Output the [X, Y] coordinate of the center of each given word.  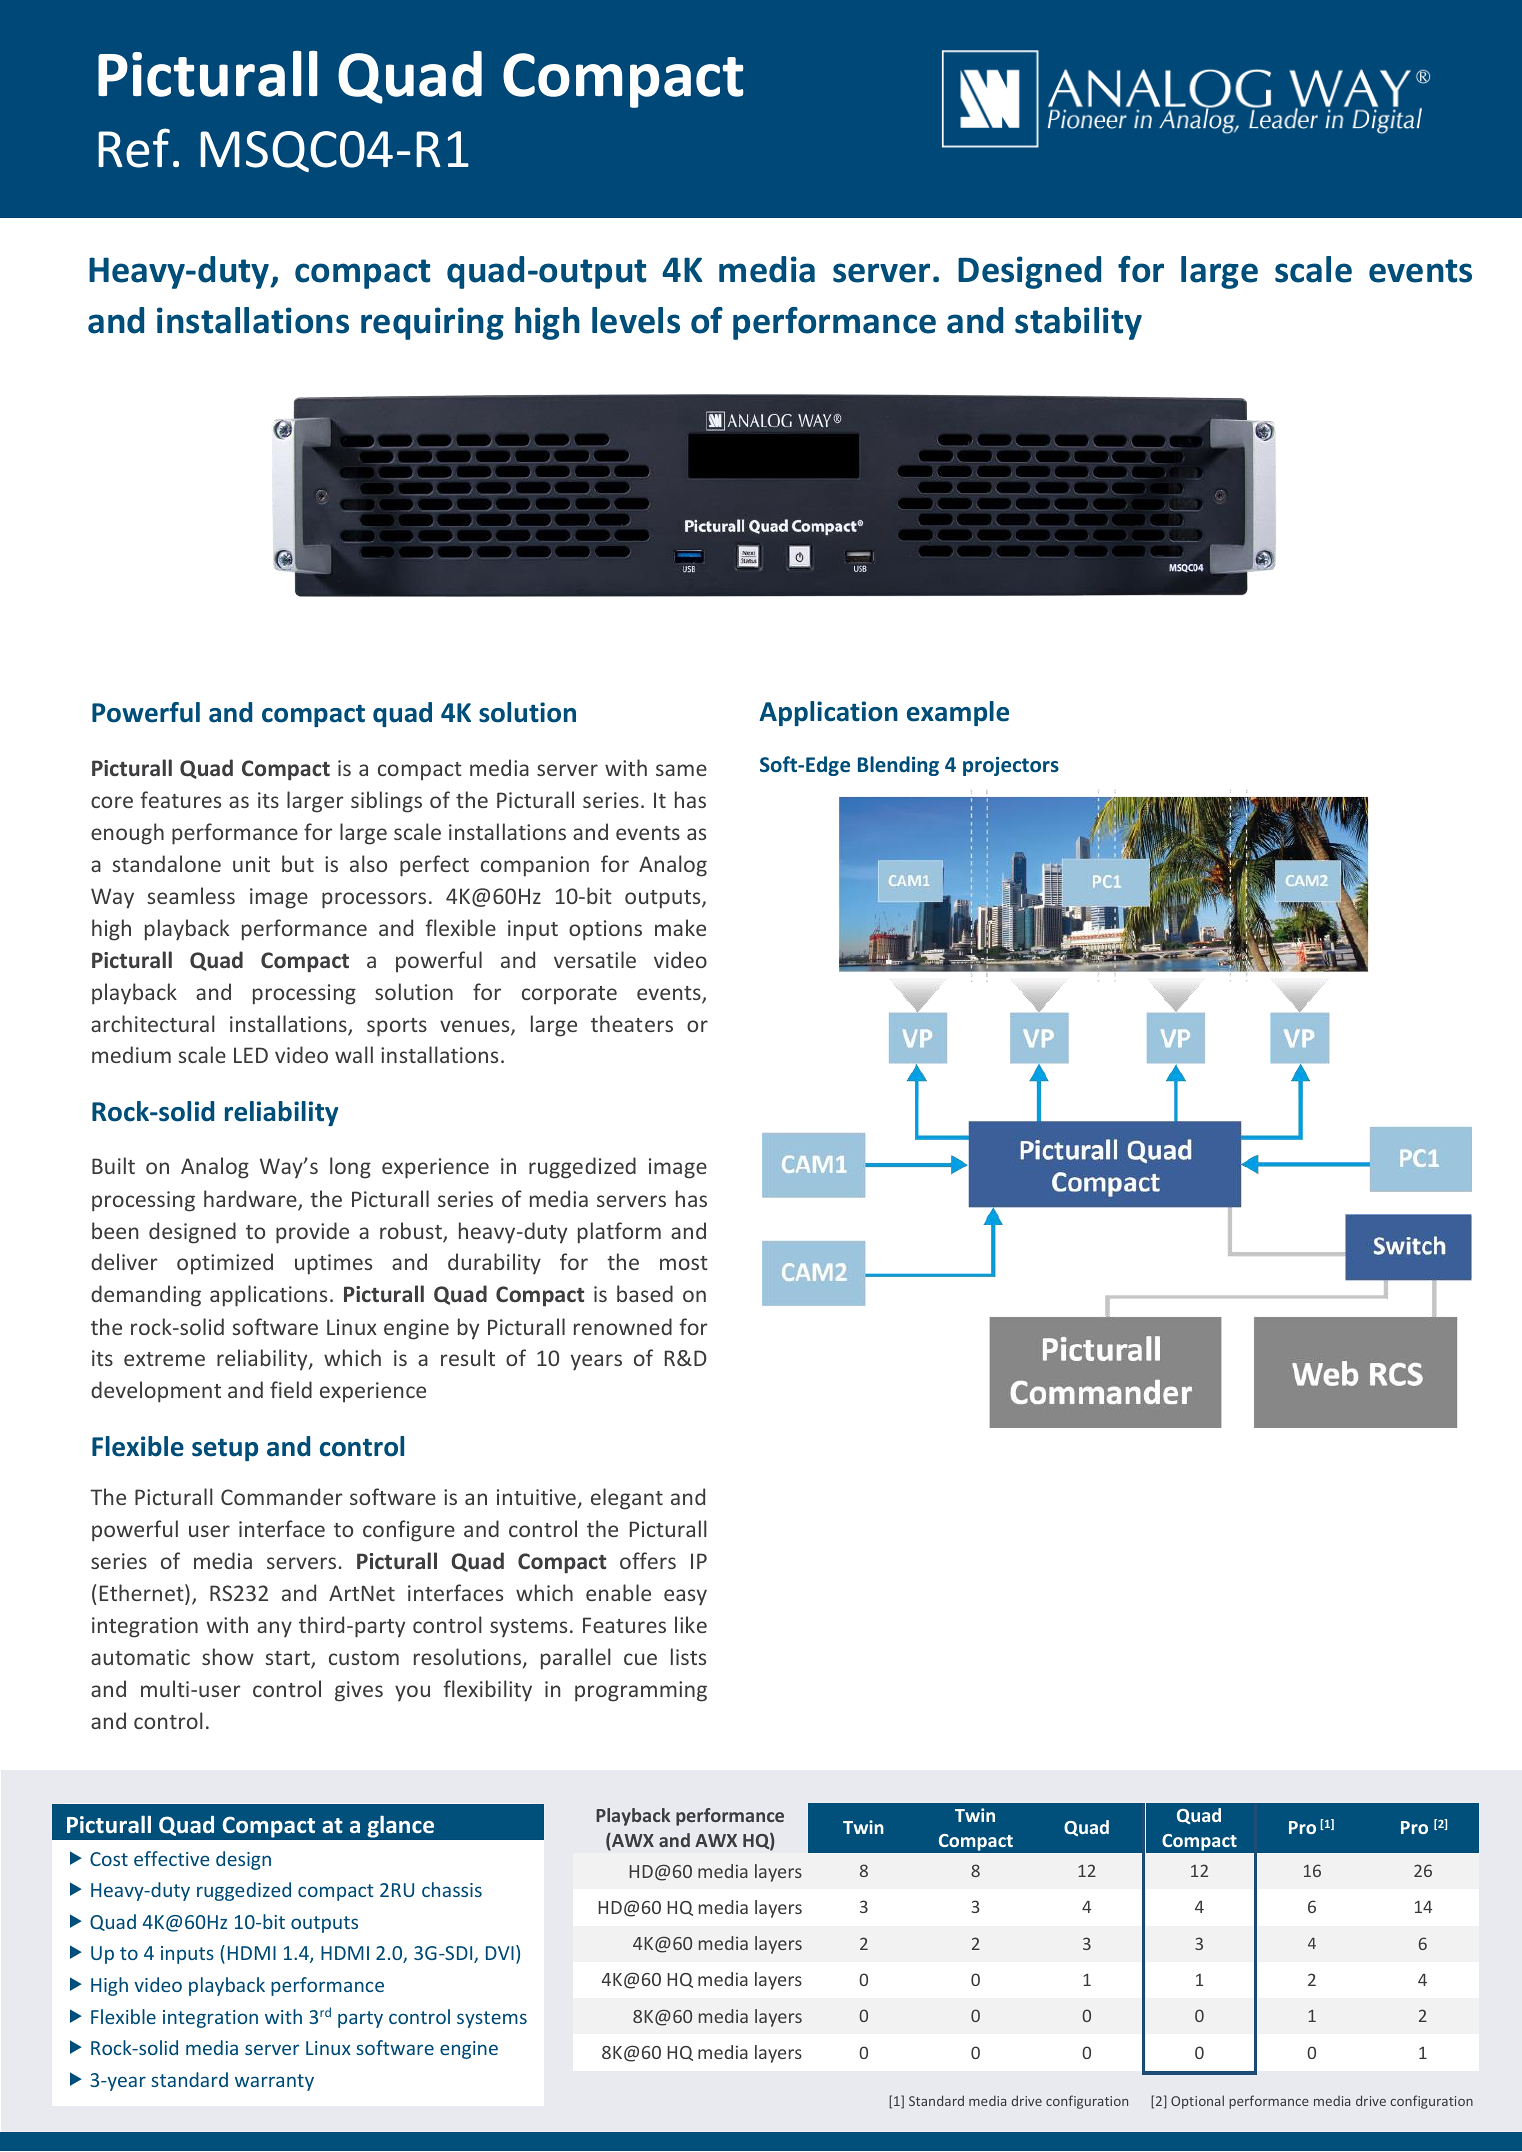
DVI [500, 1953]
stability [1078, 323]
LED [251, 1055]
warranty [274, 2082]
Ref [134, 148]
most [684, 1263]
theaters [632, 1023]
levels [636, 320]
